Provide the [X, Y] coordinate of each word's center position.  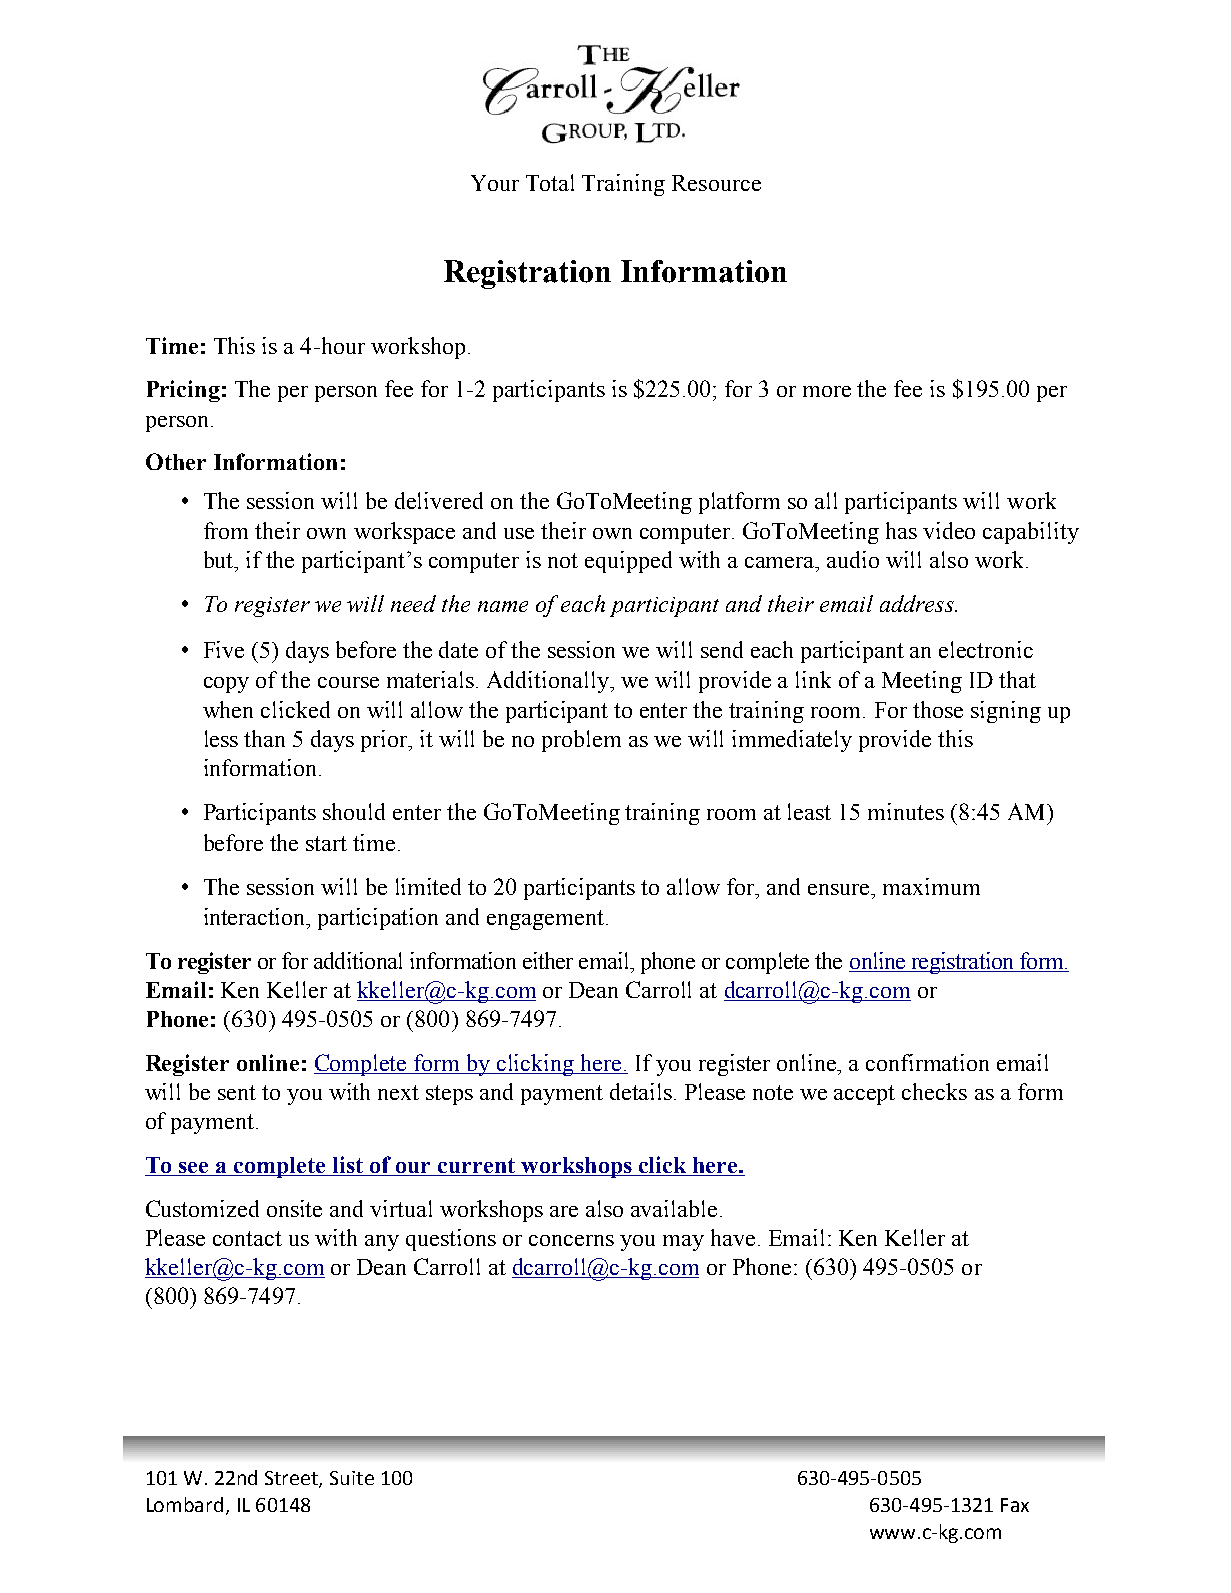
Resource [716, 183]
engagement [545, 920]
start [326, 843]
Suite [352, 1478]
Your [495, 183]
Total [550, 182]
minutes [906, 811]
